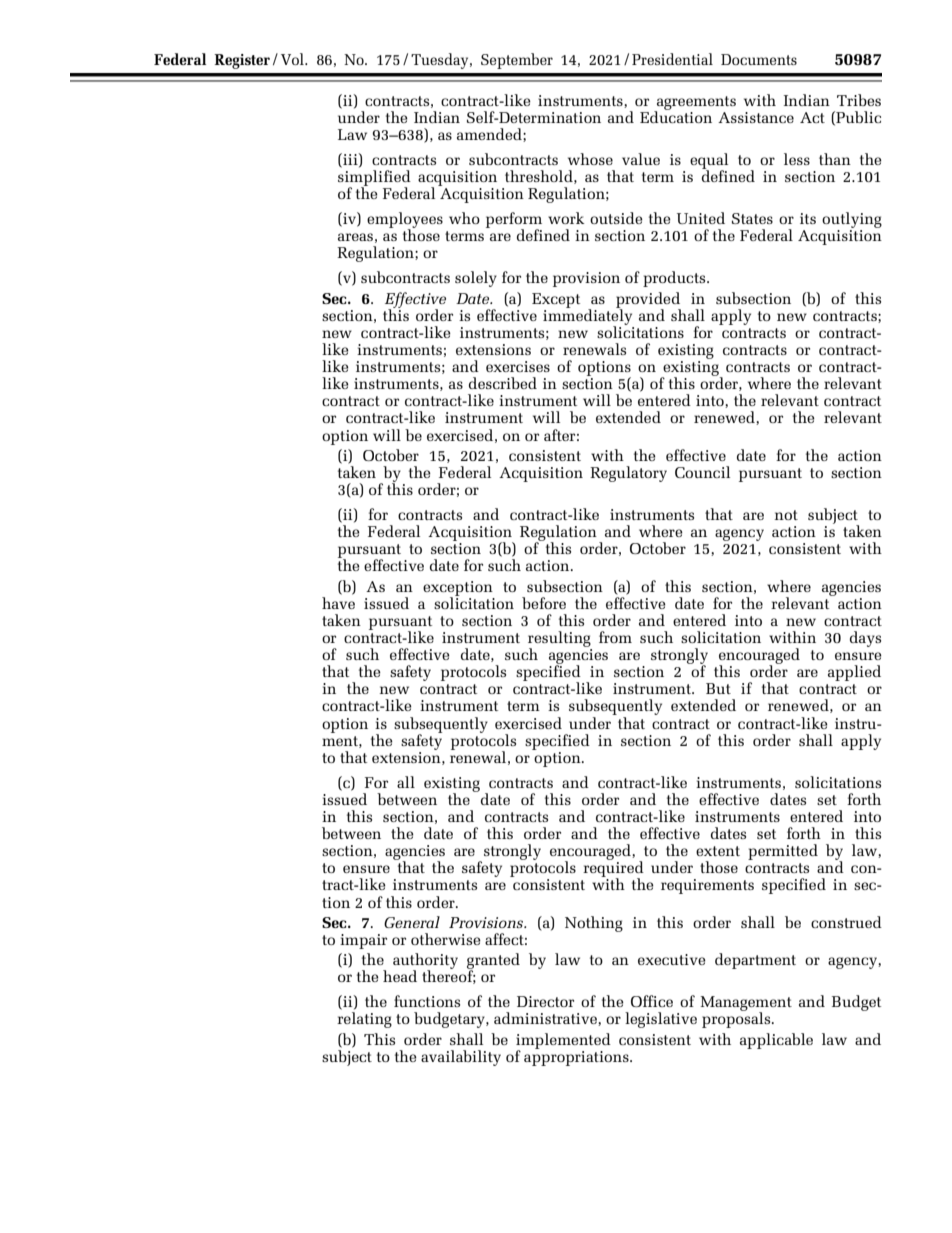 The image size is (952, 1233). I want to click on immediately, so click(587, 317).
